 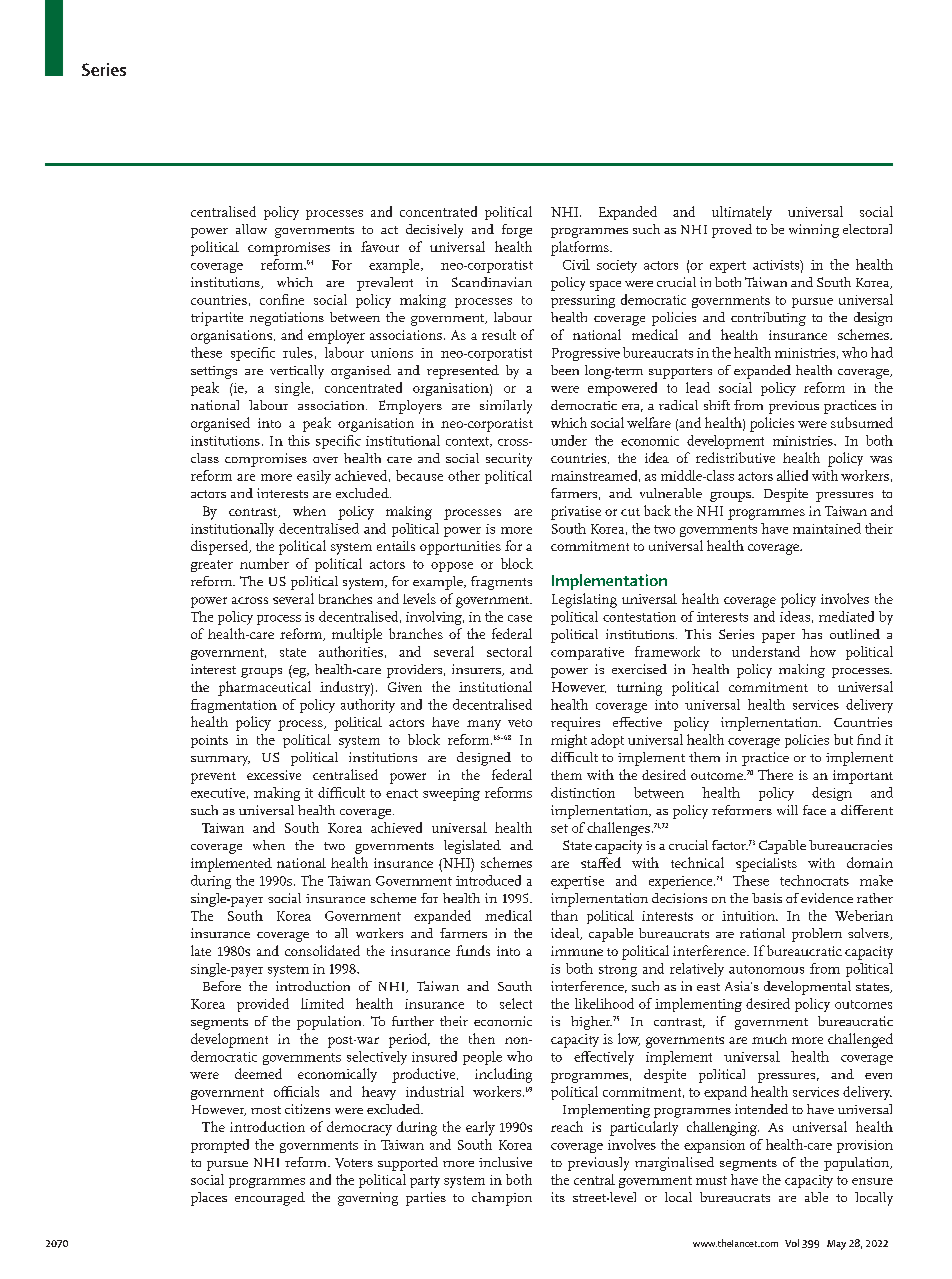 What do you see at coordinates (251, 229) in the page?
I see `allow` at bounding box center [251, 229].
